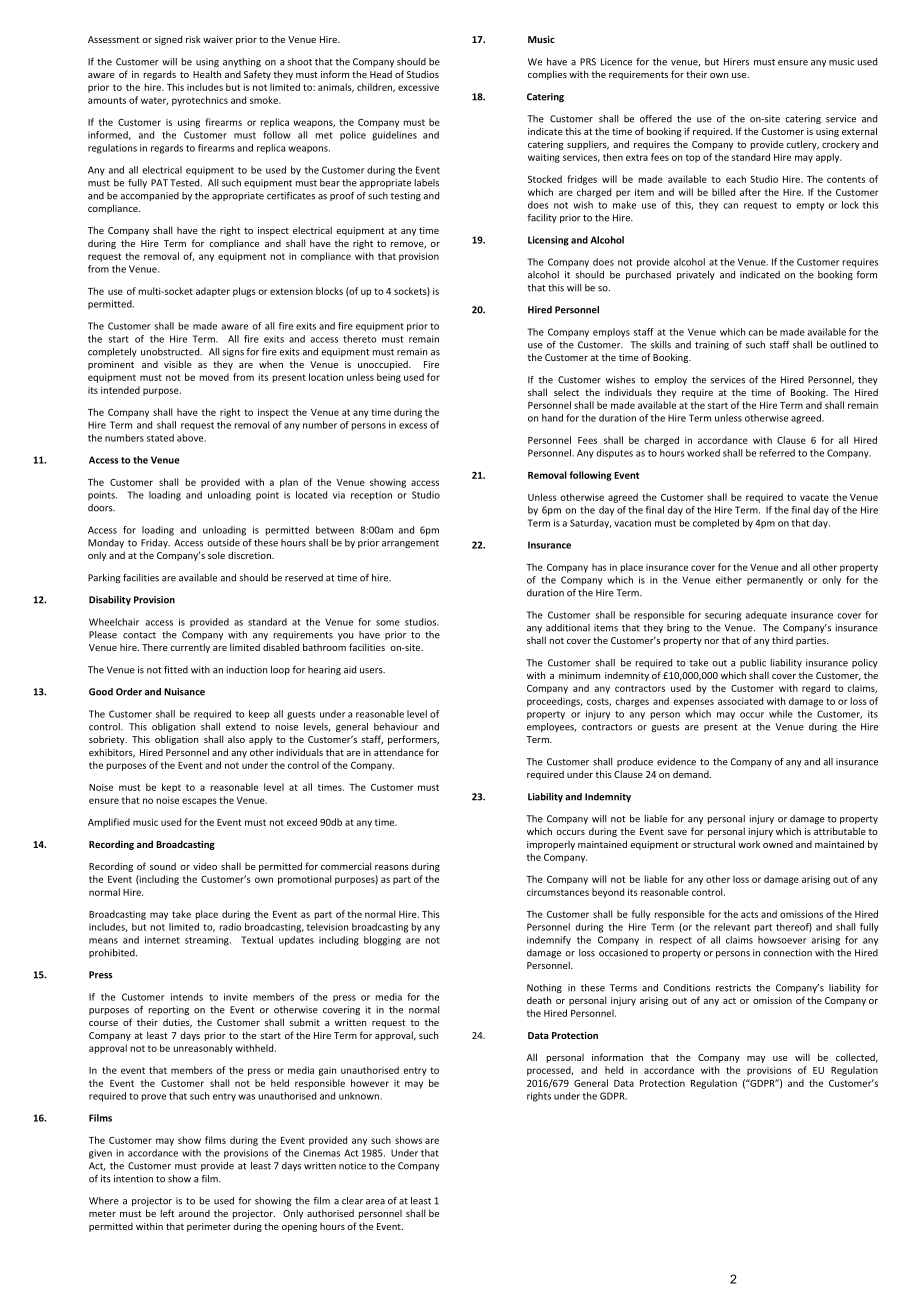 The image size is (924, 1308). Describe the element at coordinates (802, 145) in the document. I see `cutlery` at that location.
